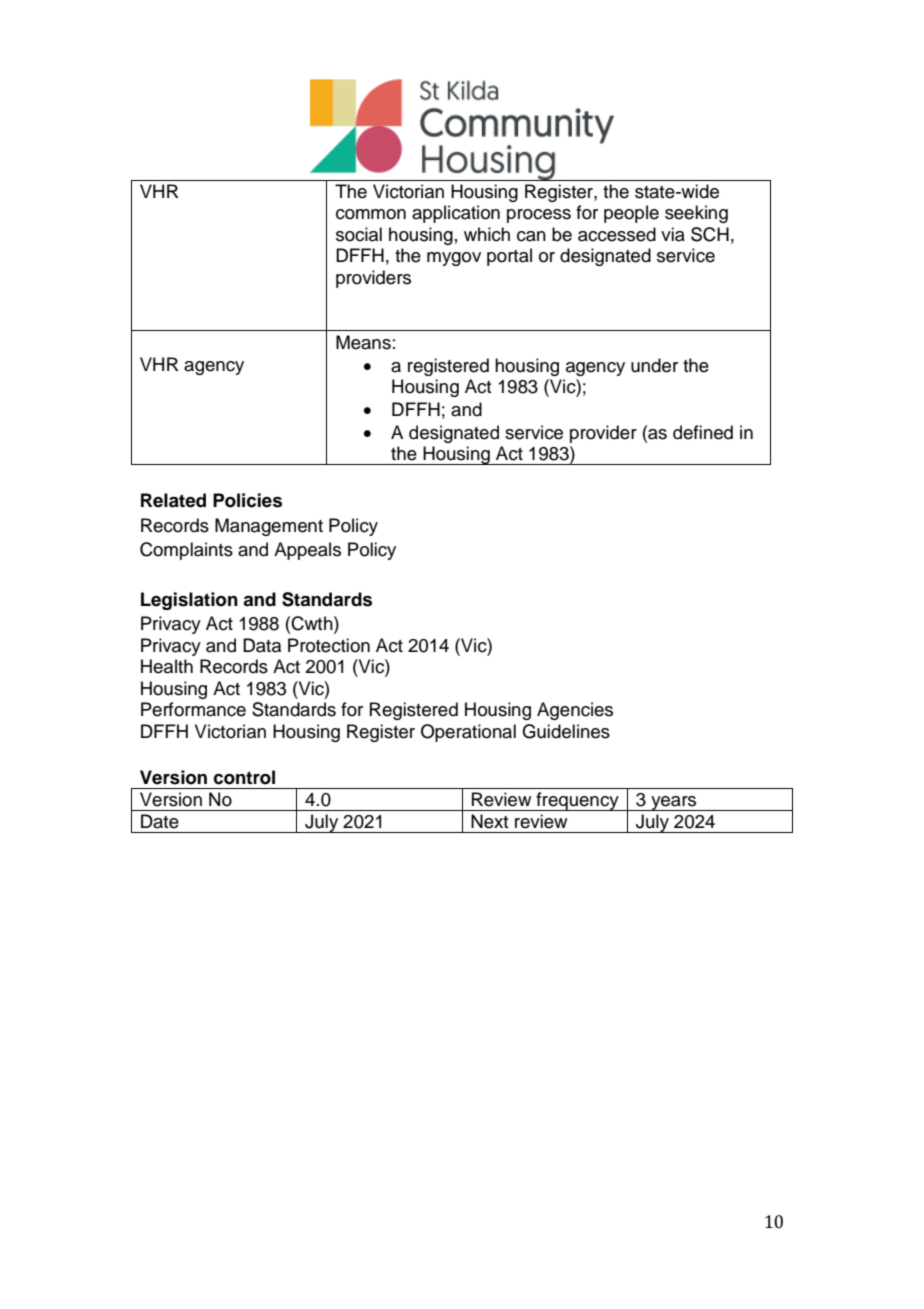 This document has height=1309, width=924. What do you see at coordinates (575, 711) in the document?
I see `Agencies` at bounding box center [575, 711].
